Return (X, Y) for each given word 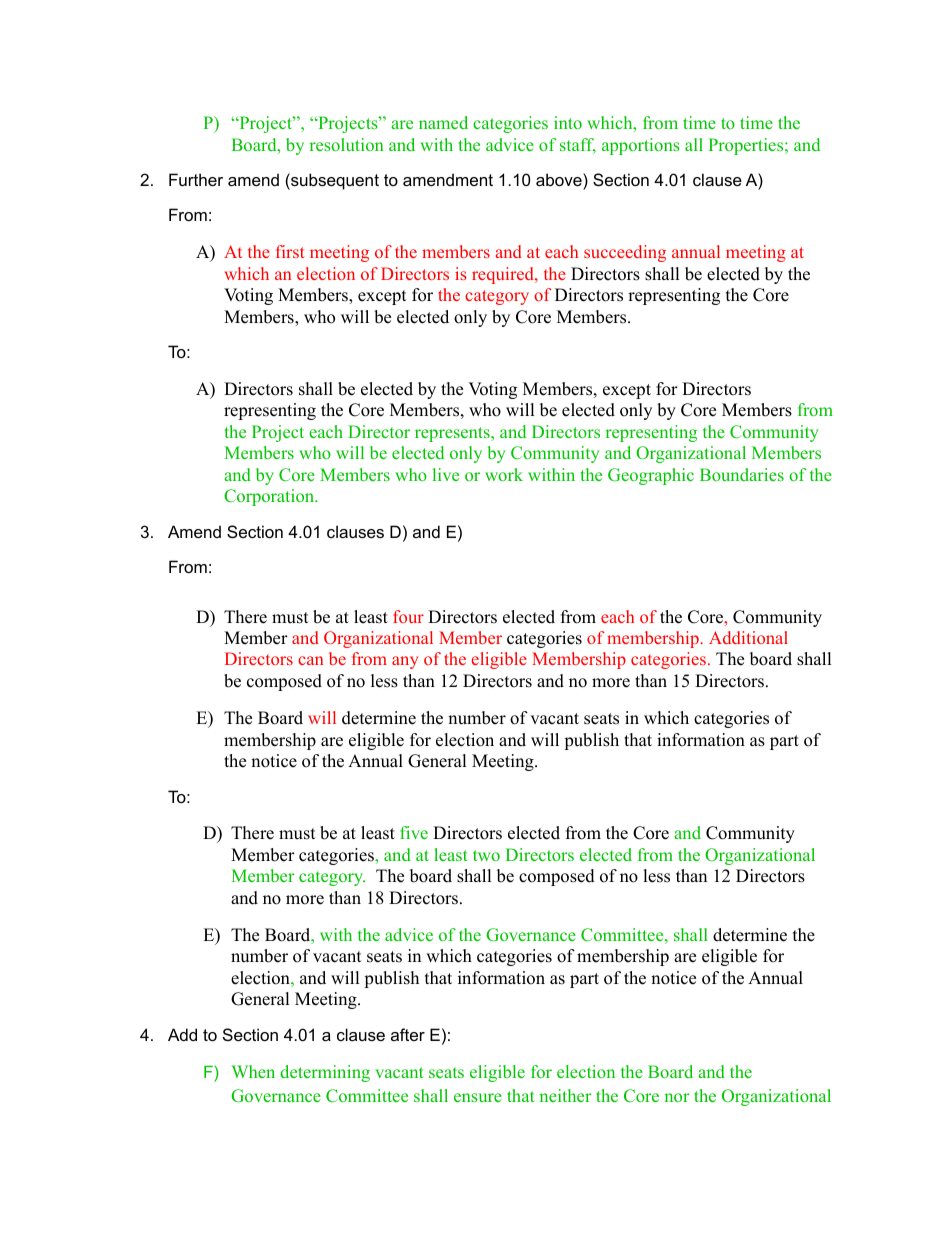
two (486, 855)
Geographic (651, 476)
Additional (748, 637)
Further (196, 179)
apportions (641, 146)
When (253, 1071)
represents (453, 434)
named (443, 122)
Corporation (270, 497)
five (414, 832)
